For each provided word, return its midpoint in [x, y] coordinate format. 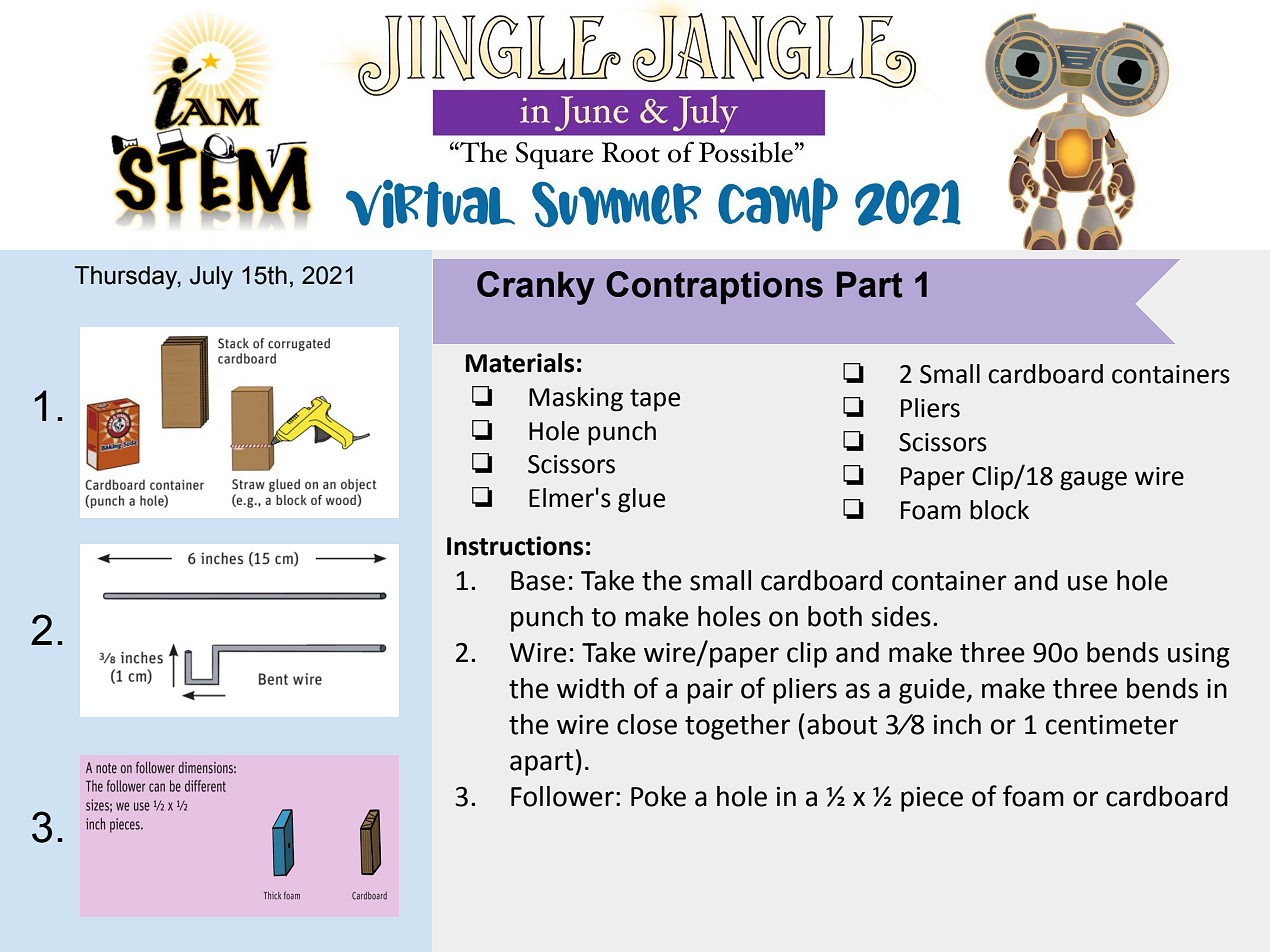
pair [710, 691]
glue [641, 500]
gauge [1093, 481]
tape [655, 400]
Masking [576, 399]
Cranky [536, 288]
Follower [562, 796]
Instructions [515, 546]
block [999, 510]
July [211, 278]
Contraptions [714, 287]
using [1199, 655]
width [590, 688]
